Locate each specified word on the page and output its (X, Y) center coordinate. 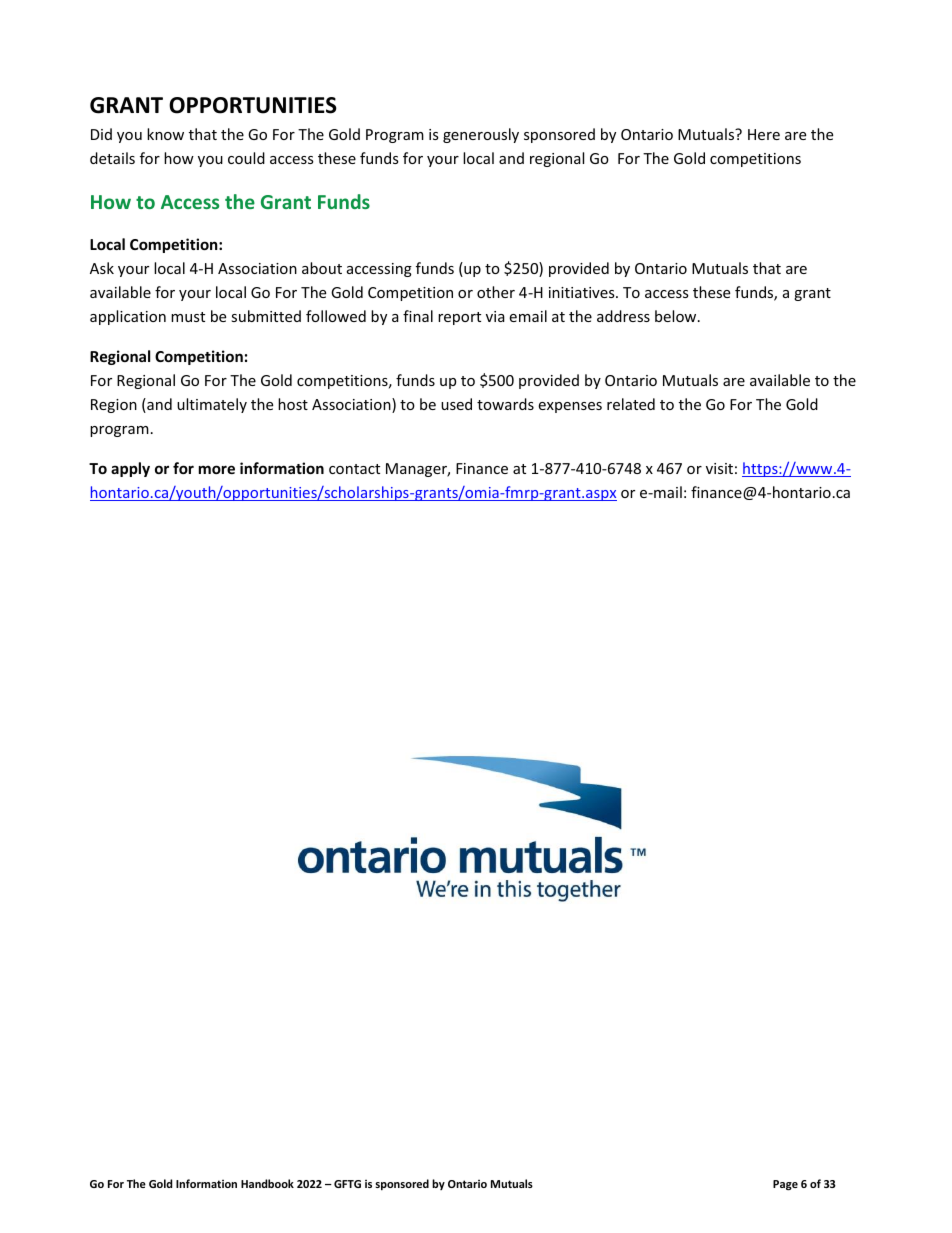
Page (785, 1185)
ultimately (212, 405)
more (217, 469)
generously (481, 135)
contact (354, 469)
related (631, 404)
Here (764, 134)
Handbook (267, 1183)
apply (130, 469)
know (165, 134)
